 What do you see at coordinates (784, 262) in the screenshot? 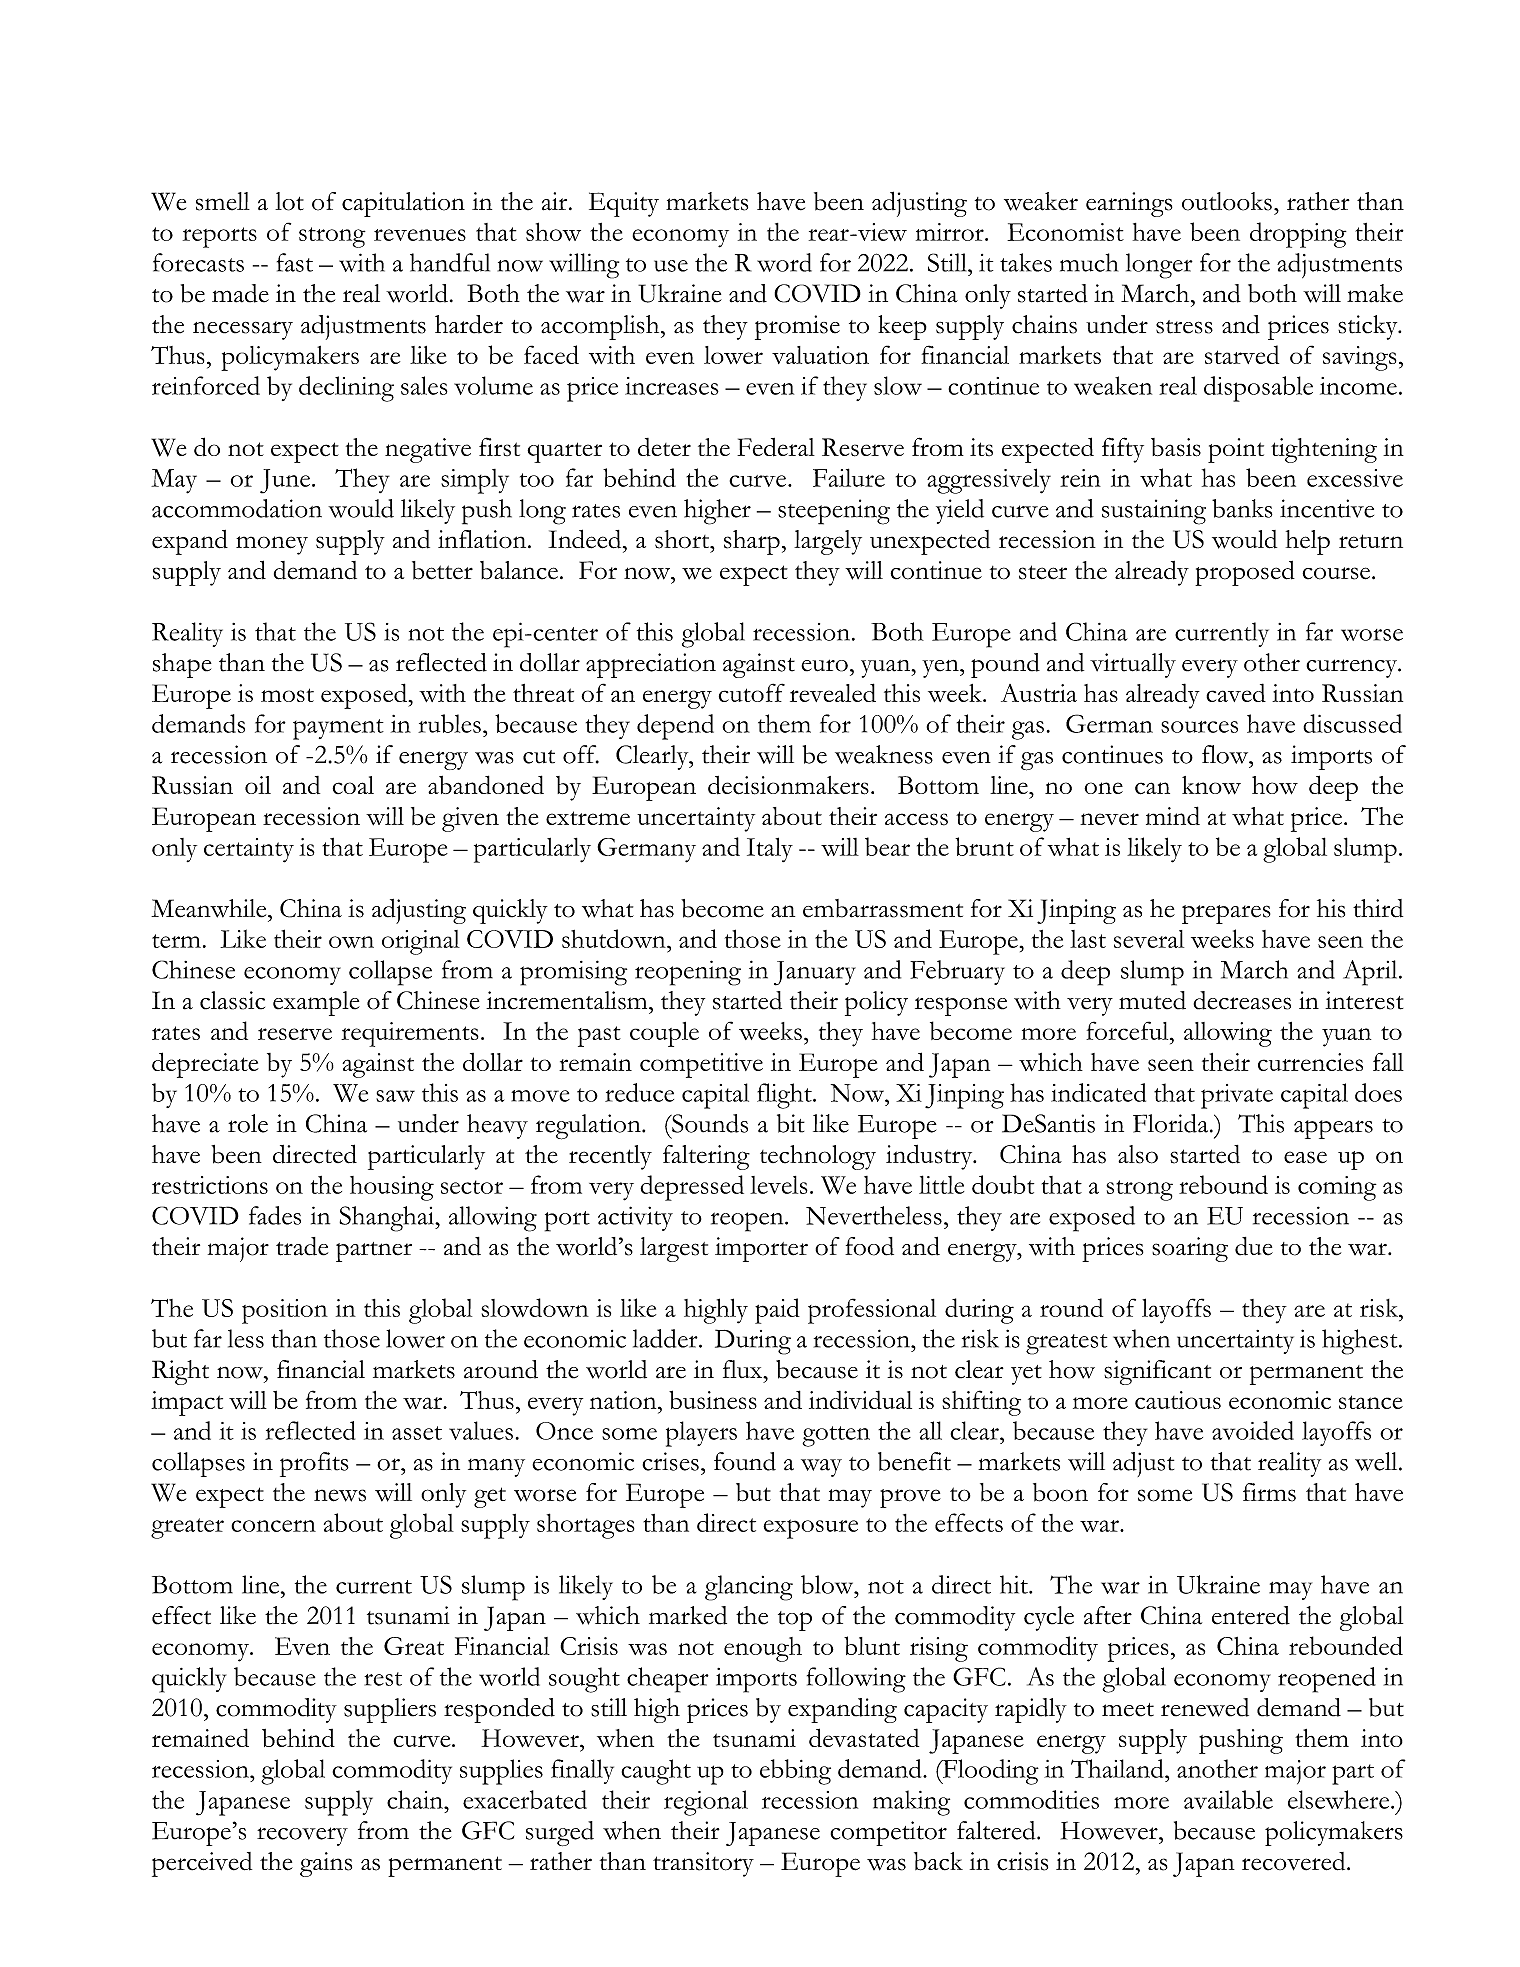
I see `word` at bounding box center [784, 262].
